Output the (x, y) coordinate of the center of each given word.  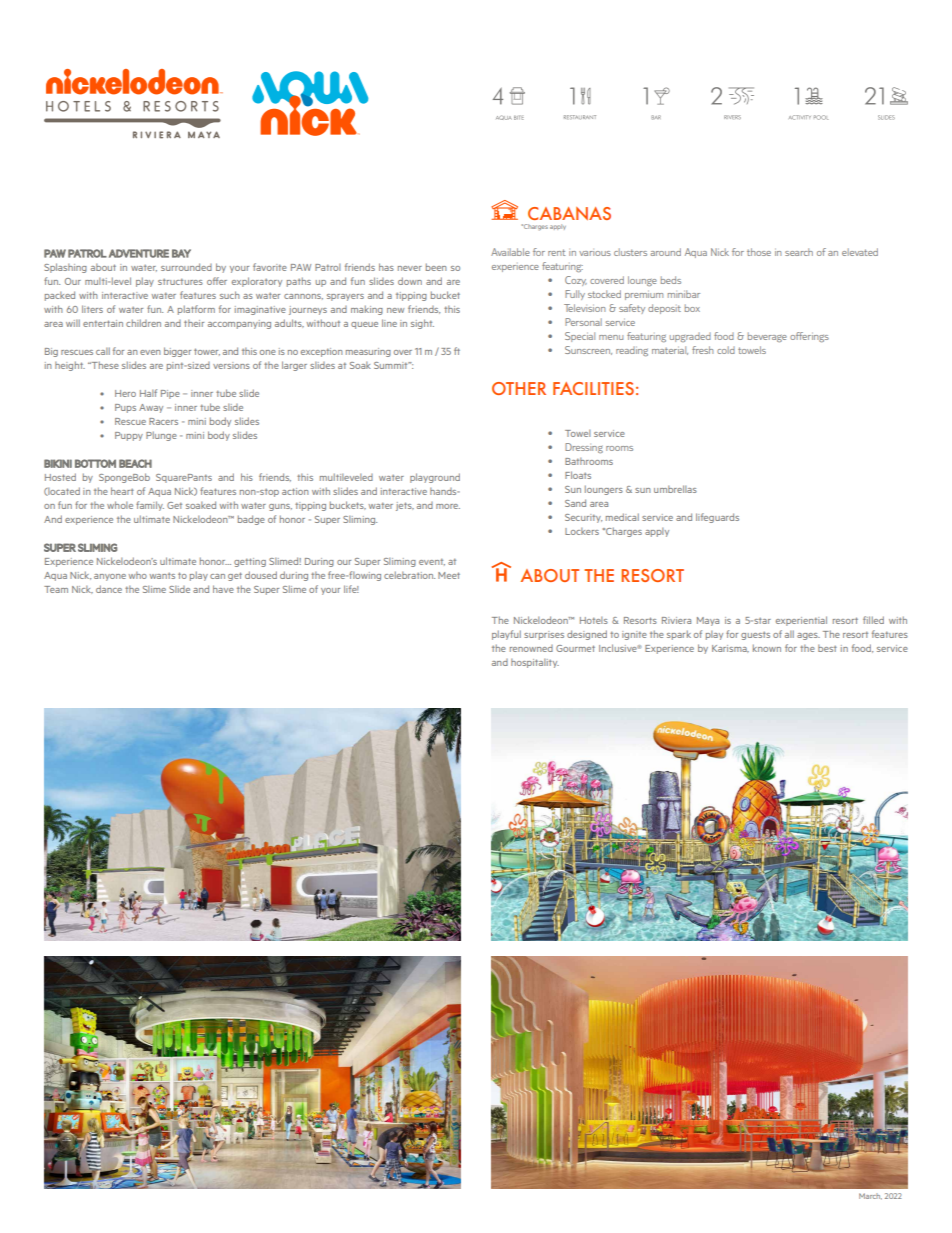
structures (180, 281)
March (870, 1196)
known (767, 648)
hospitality (535, 663)
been (436, 267)
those (759, 252)
